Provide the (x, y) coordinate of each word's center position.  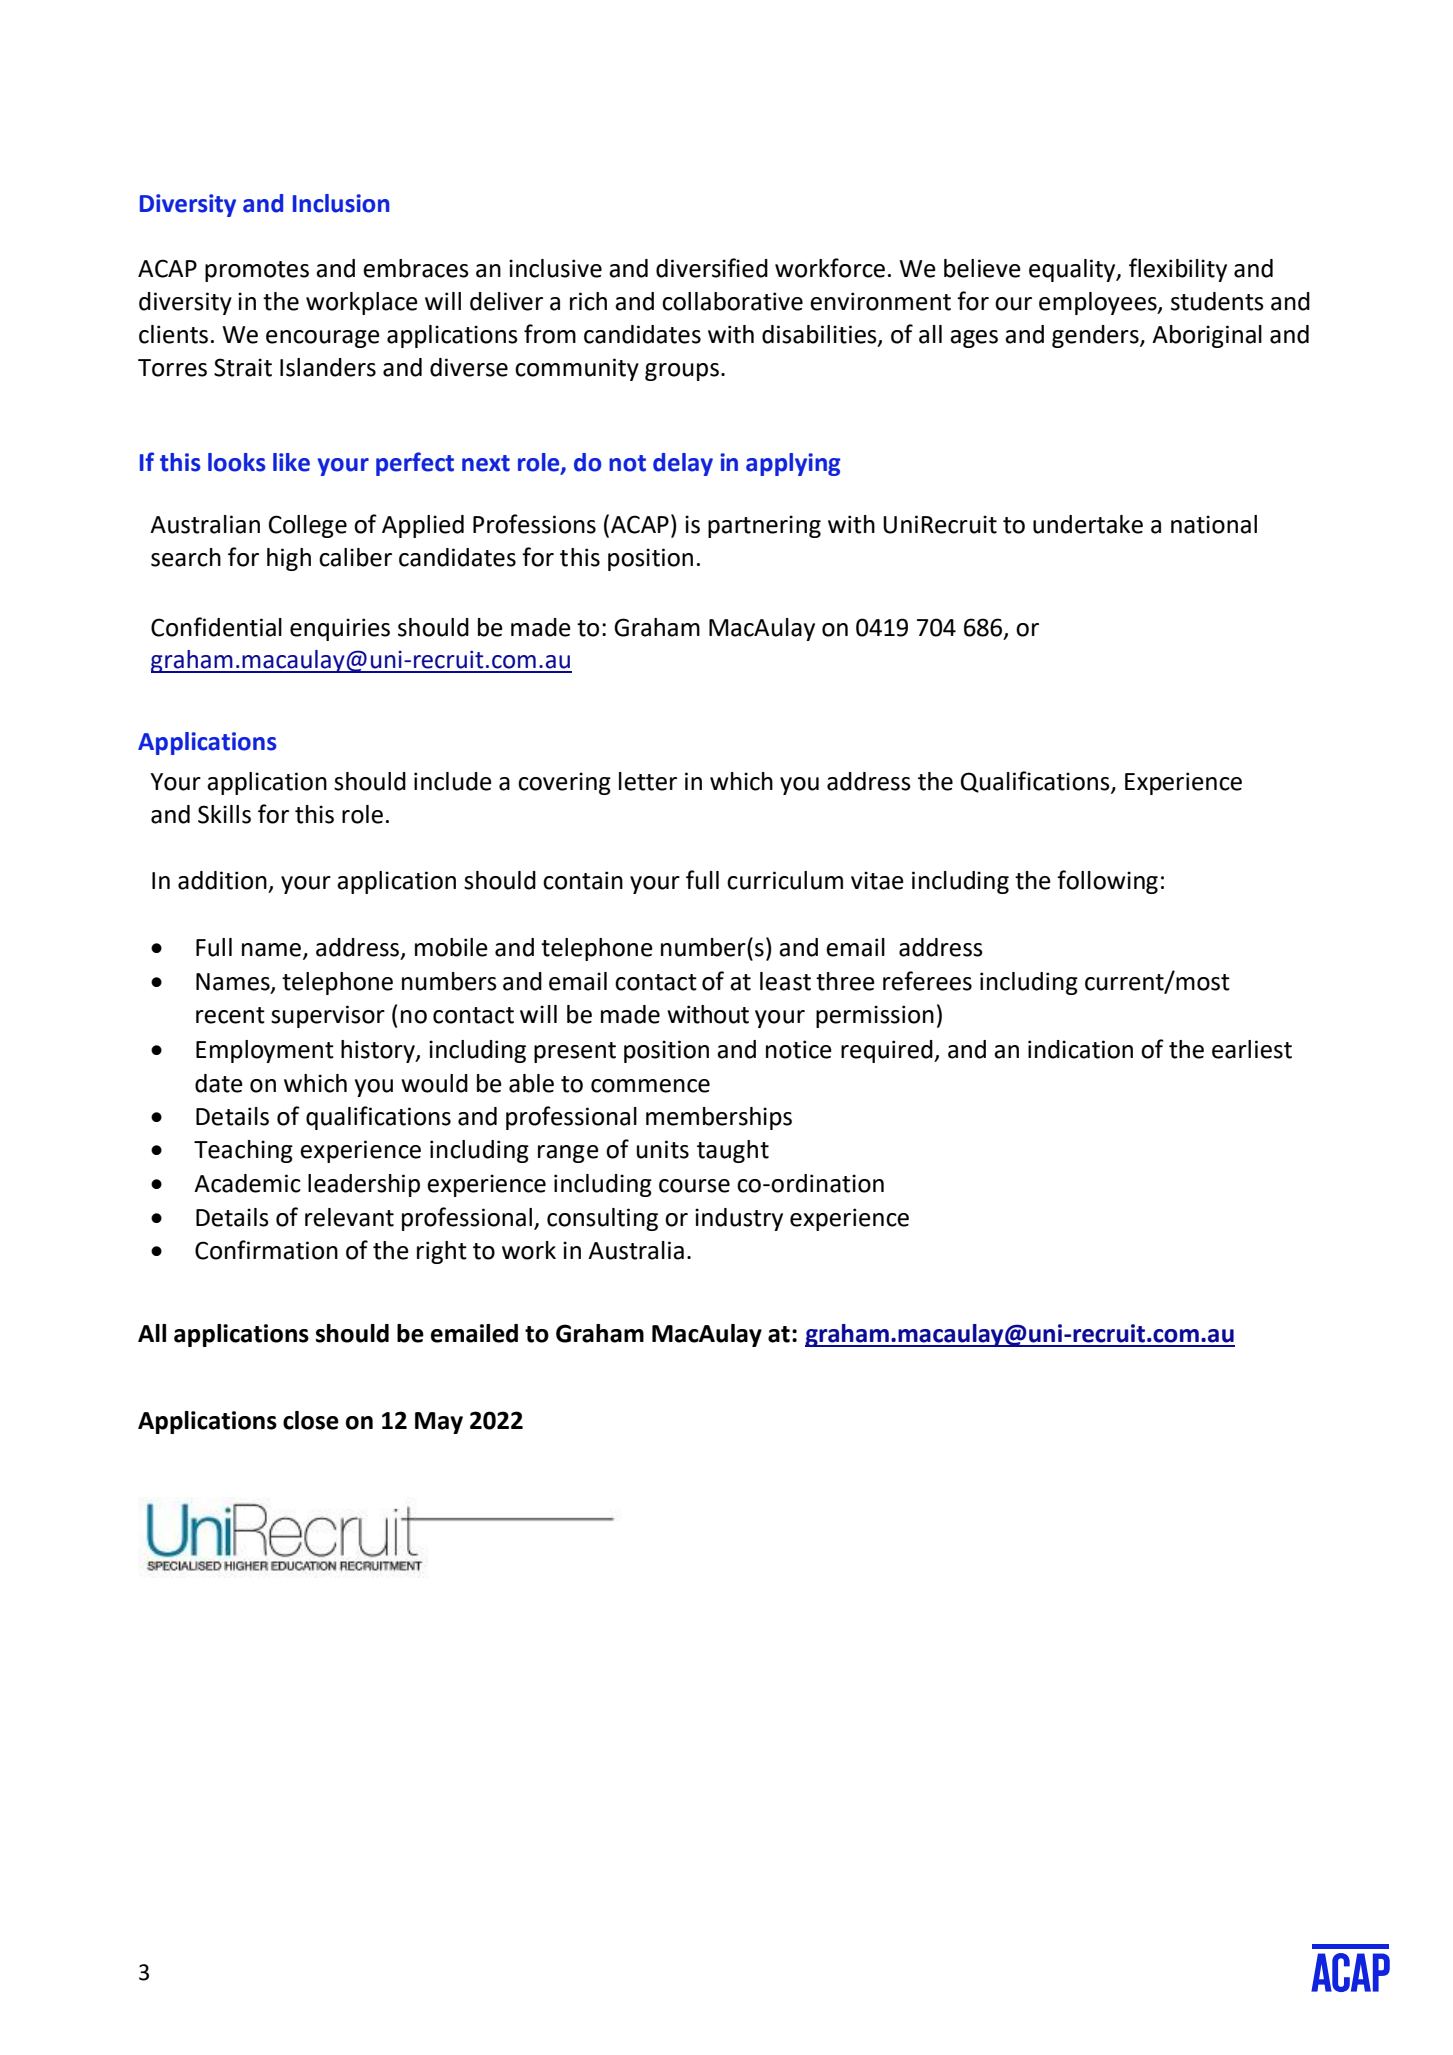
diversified (712, 268)
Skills (224, 814)
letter (648, 781)
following (1107, 882)
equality (1073, 270)
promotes (257, 271)
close (311, 1420)
